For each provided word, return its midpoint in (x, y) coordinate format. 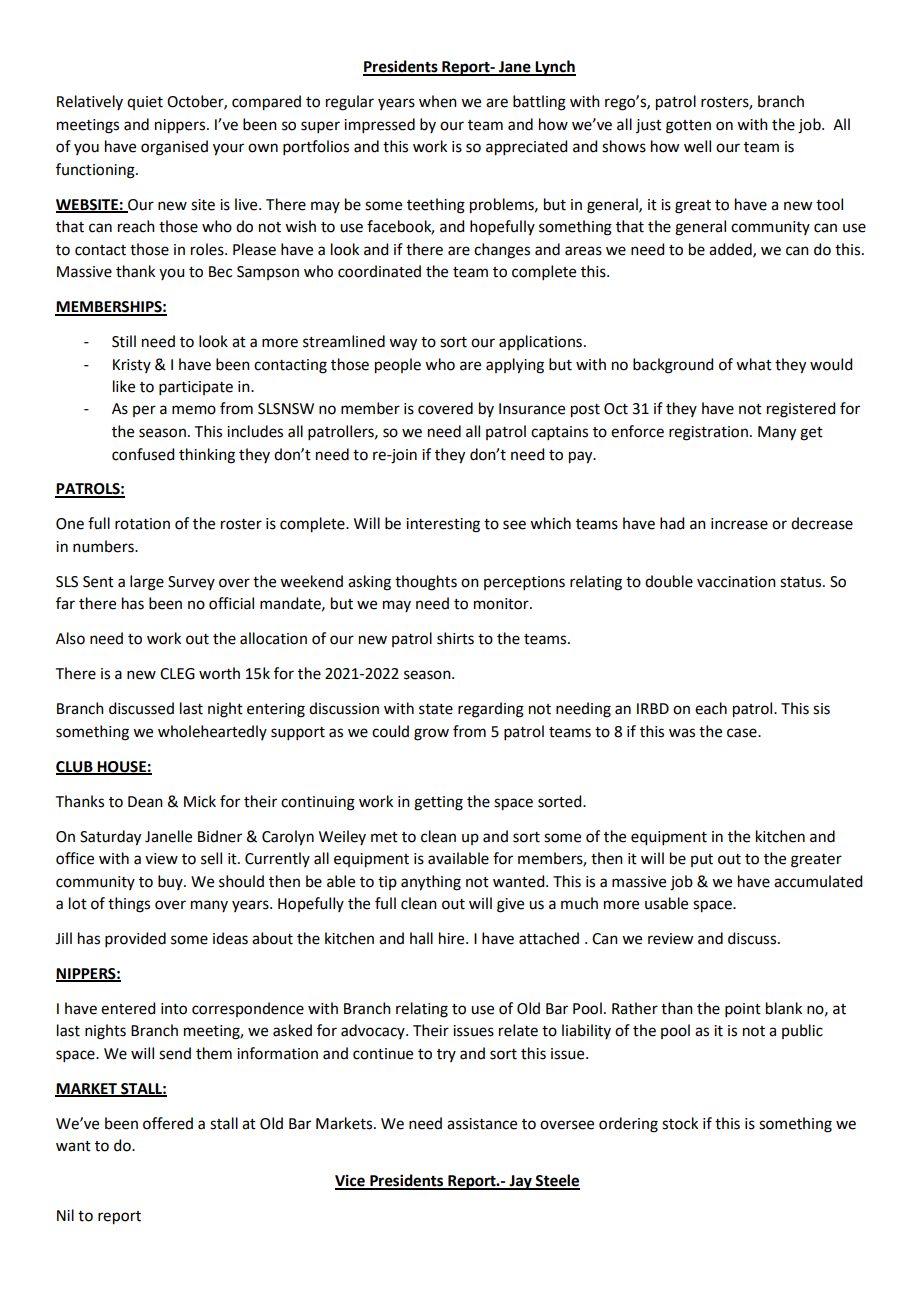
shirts (455, 638)
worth (219, 673)
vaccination (736, 582)
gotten (688, 127)
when (438, 101)
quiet (145, 103)
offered (168, 1123)
